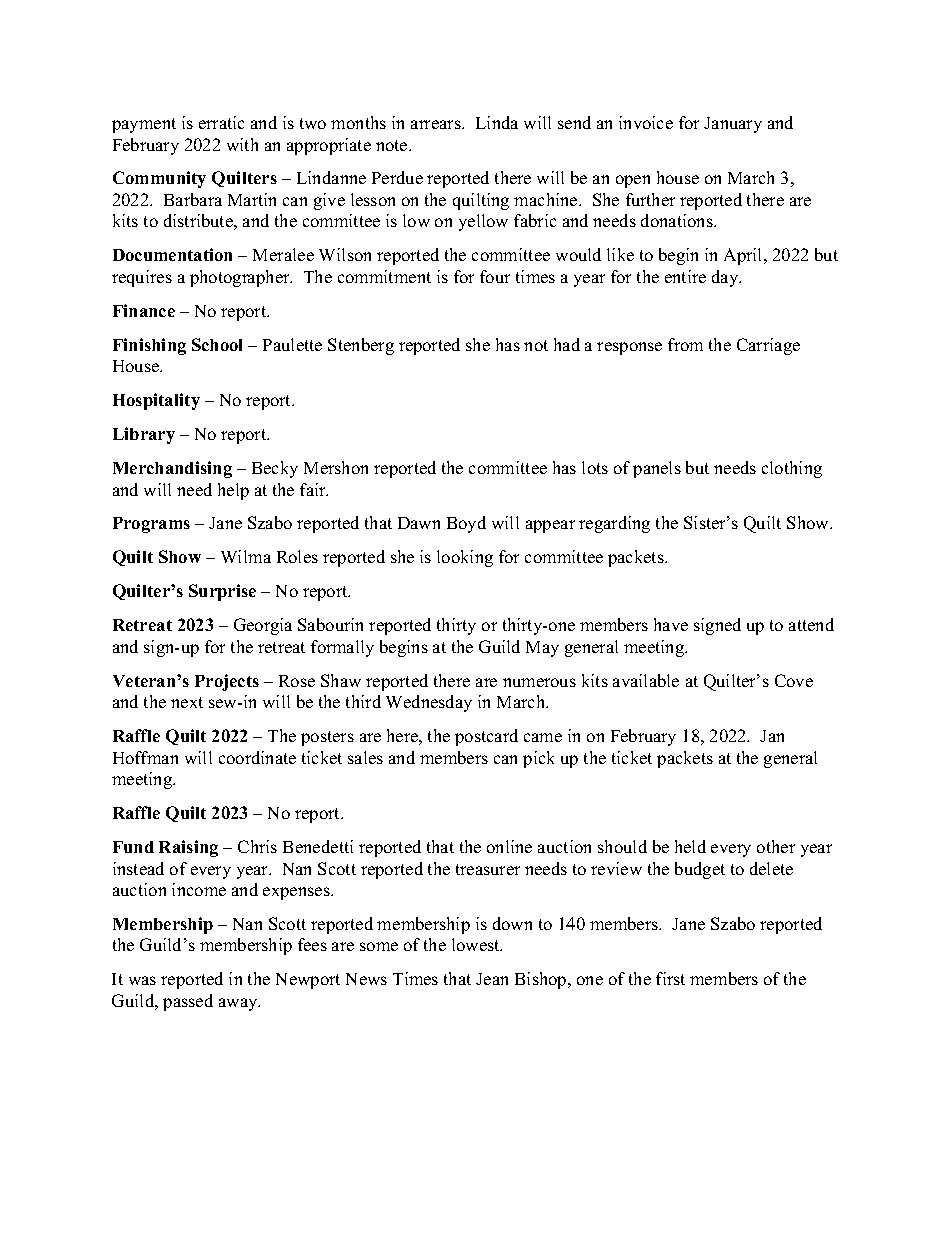 This document has width=952, height=1233. I want to click on January, so click(733, 125).
